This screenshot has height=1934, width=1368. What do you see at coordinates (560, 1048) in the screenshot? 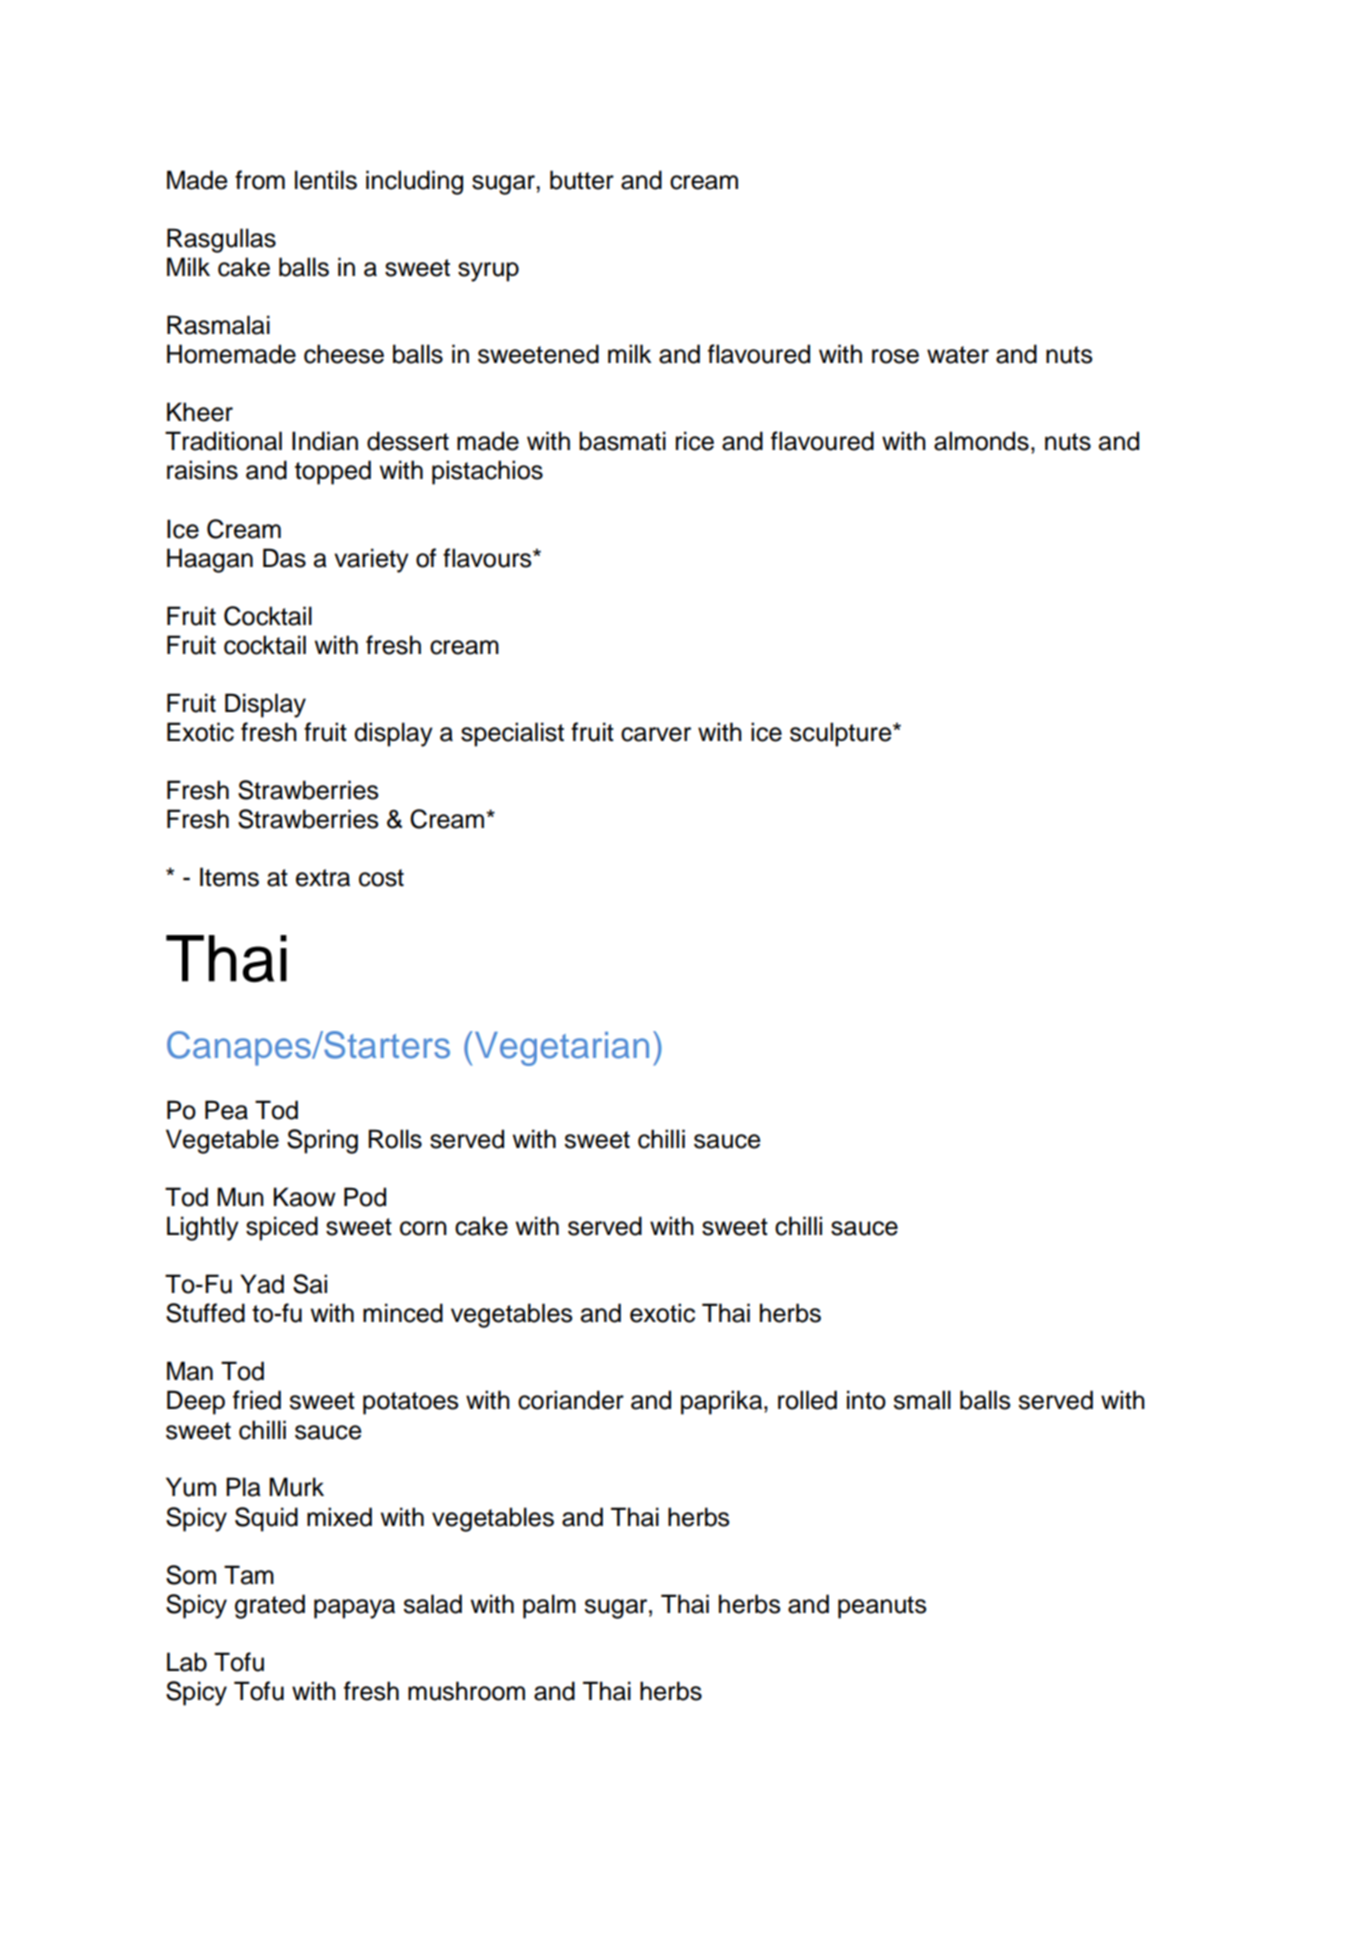
I see `Vegetarian` at bounding box center [560, 1048].
